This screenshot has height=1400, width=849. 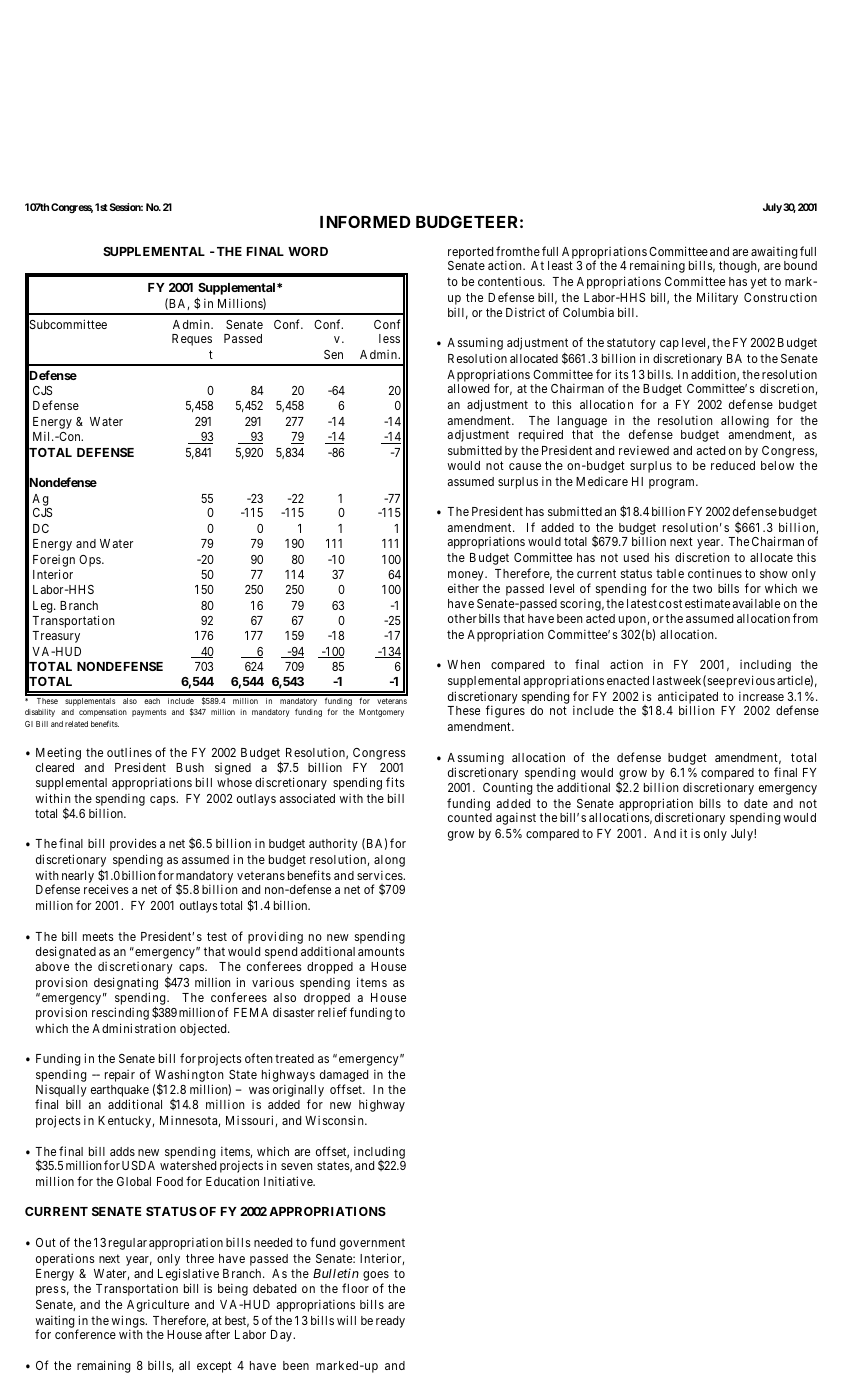 What do you see at coordinates (717, 298) in the screenshot?
I see `Military` at bounding box center [717, 298].
